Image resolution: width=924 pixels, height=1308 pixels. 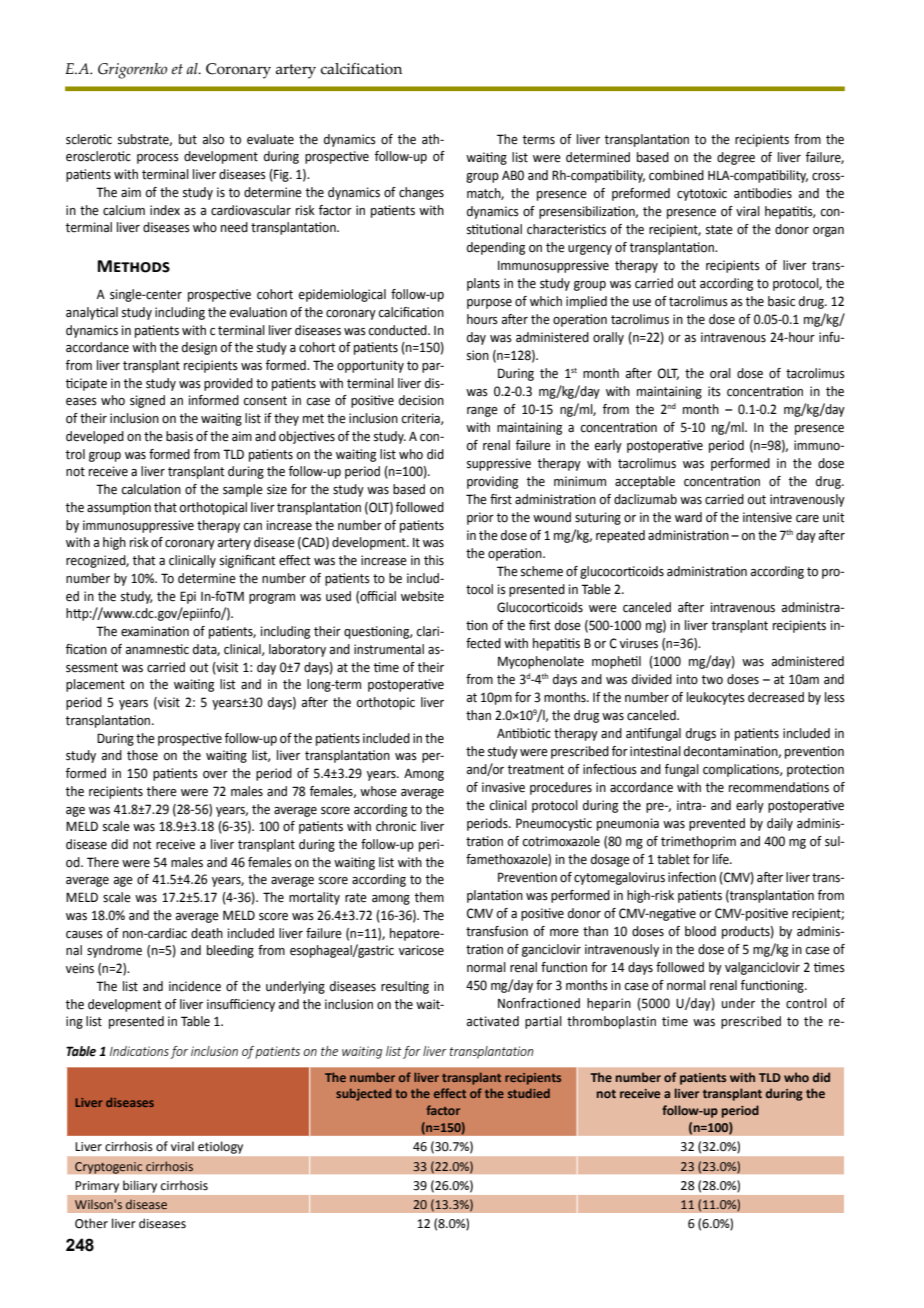 What do you see at coordinates (140, 1186) in the screenshot?
I see `biliary` at bounding box center [140, 1186].
